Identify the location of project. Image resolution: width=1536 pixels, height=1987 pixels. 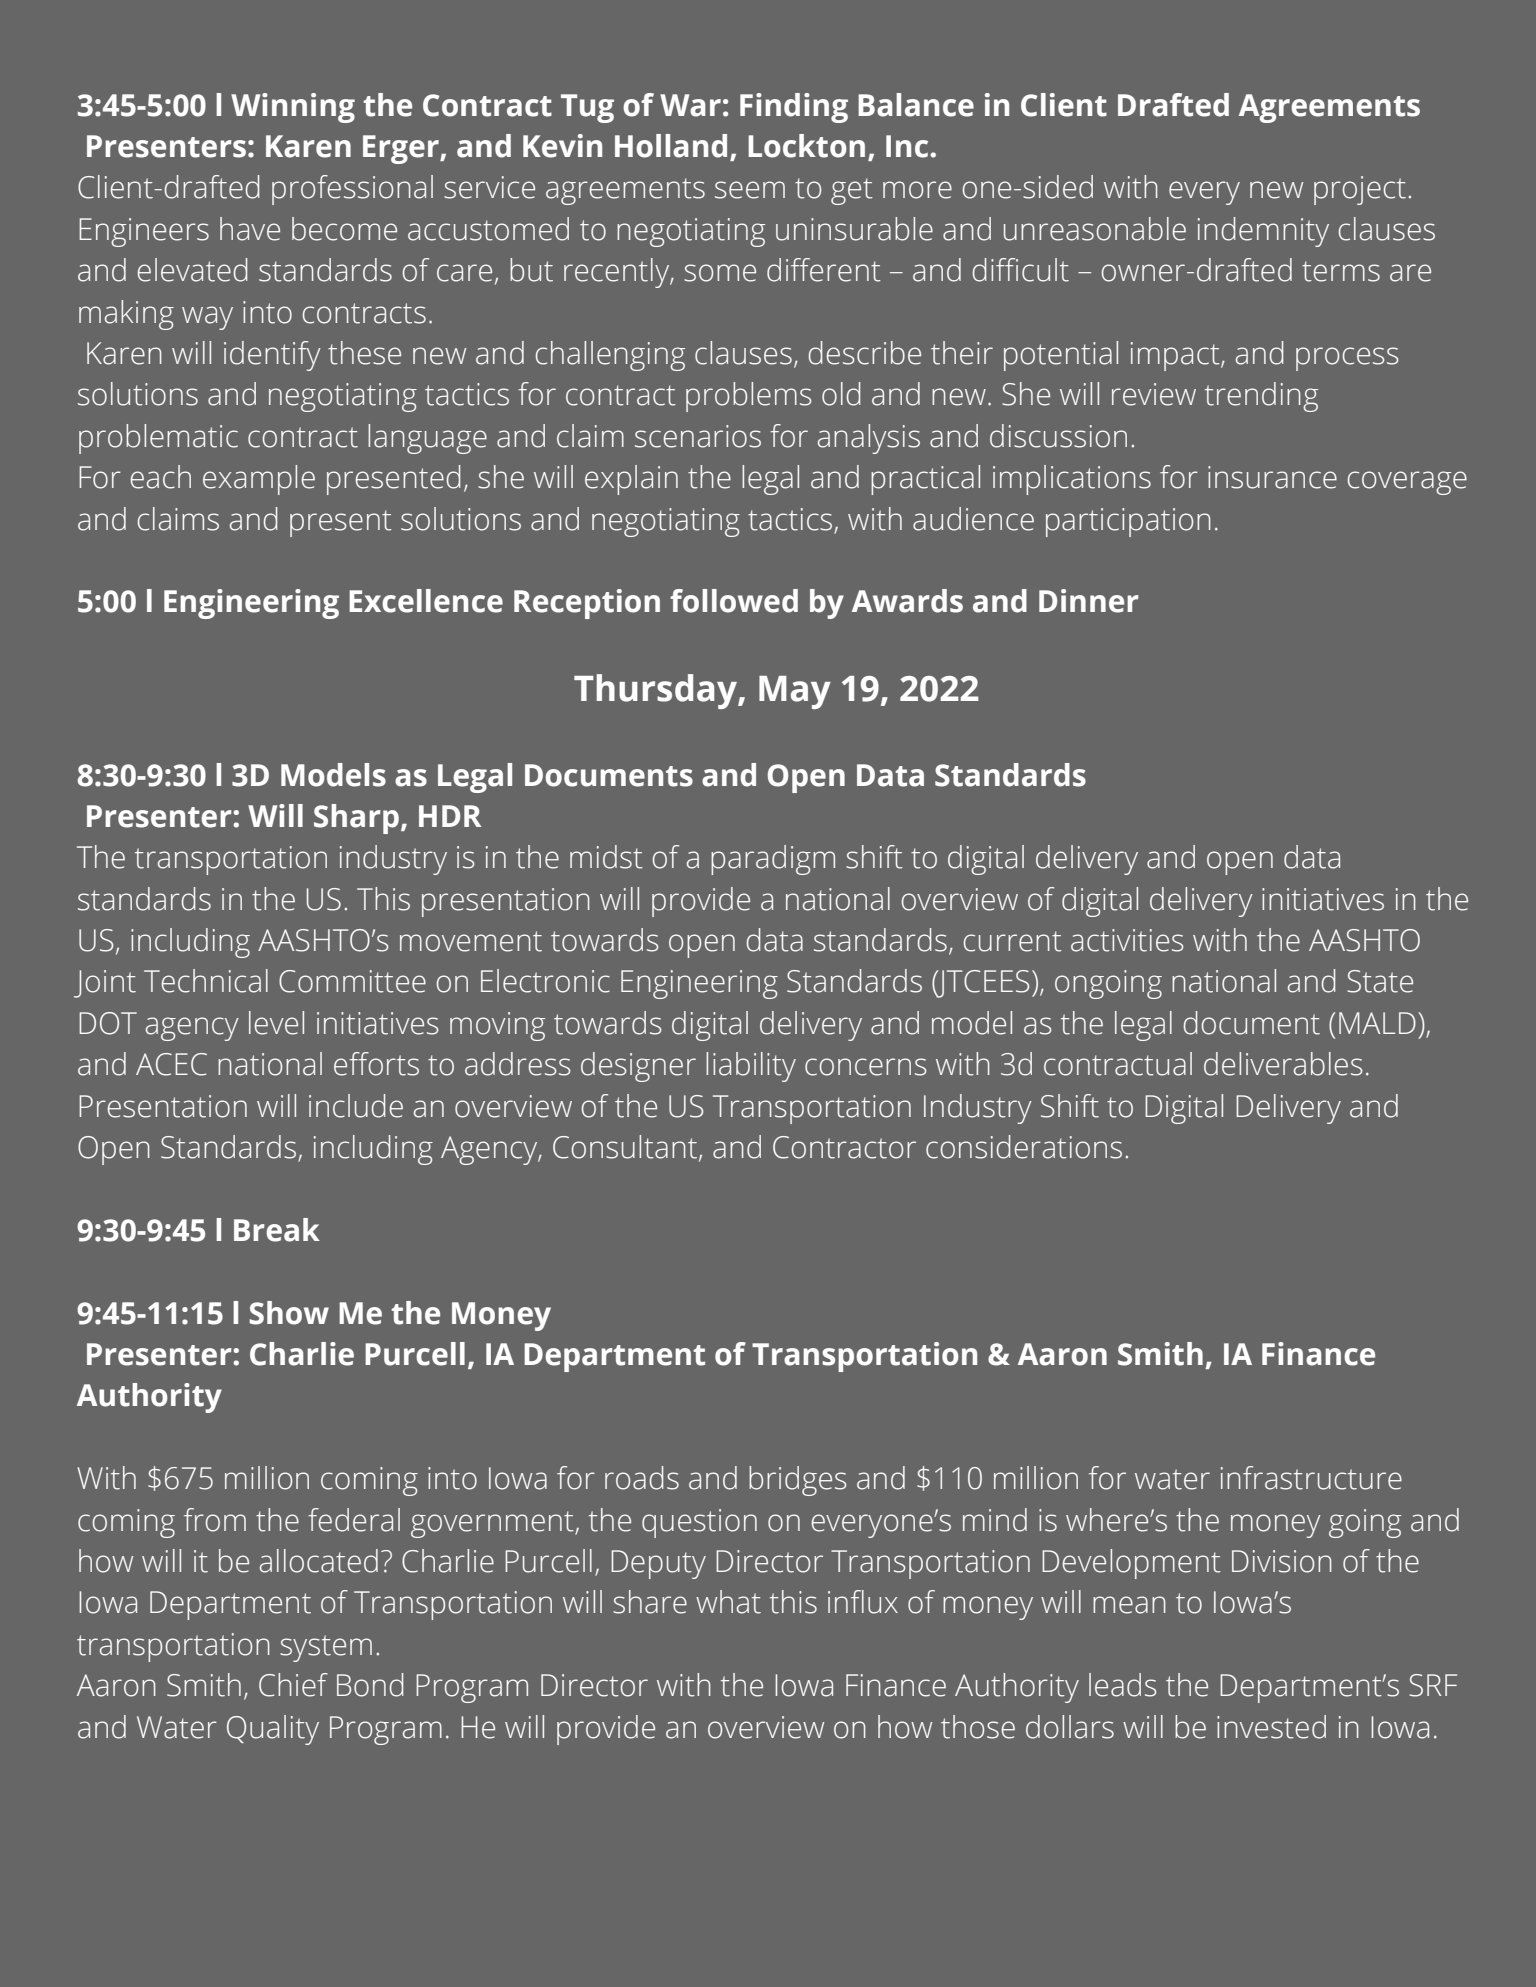
(1360, 190).
